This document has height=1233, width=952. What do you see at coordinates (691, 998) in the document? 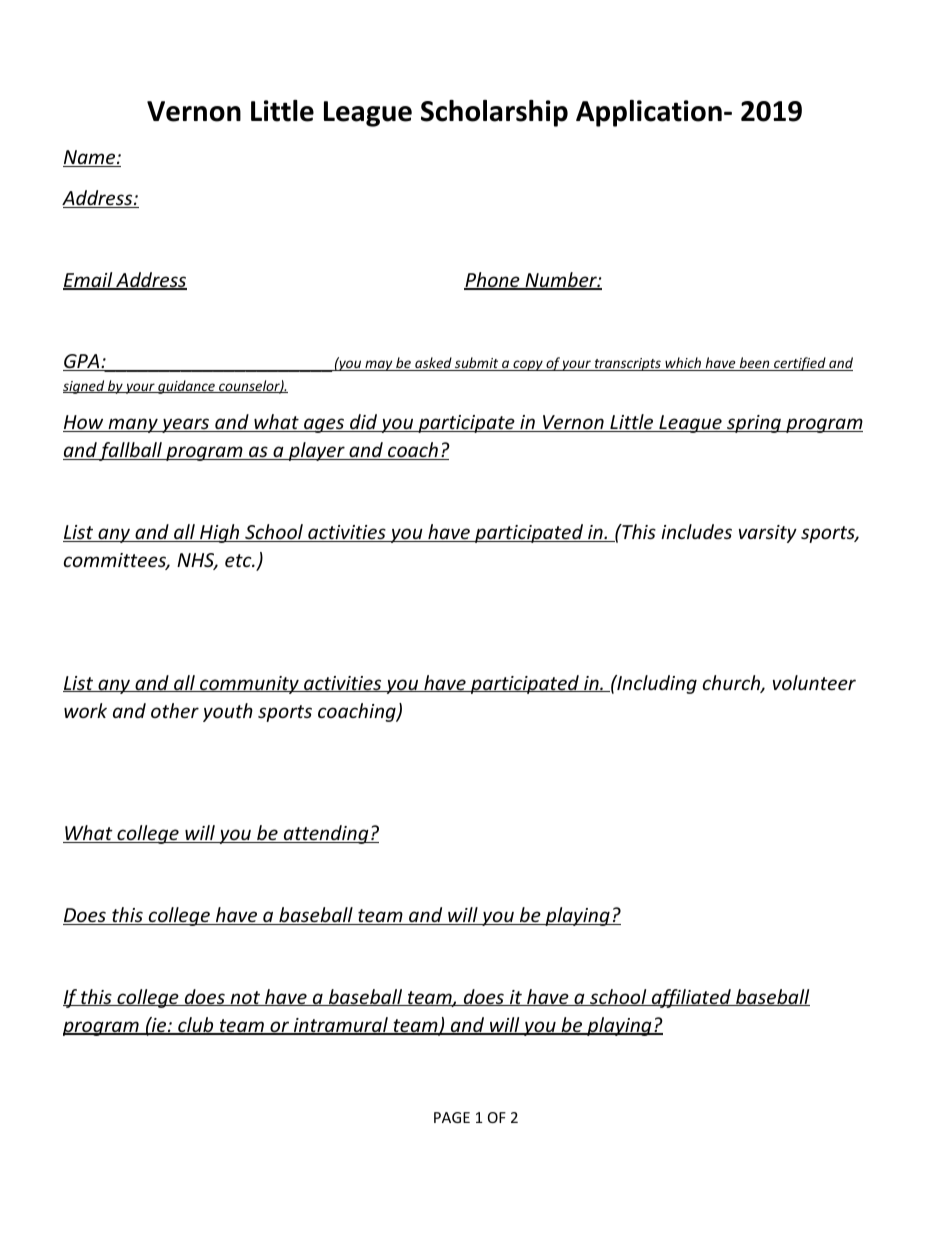
I see `affiliated` at bounding box center [691, 998].
